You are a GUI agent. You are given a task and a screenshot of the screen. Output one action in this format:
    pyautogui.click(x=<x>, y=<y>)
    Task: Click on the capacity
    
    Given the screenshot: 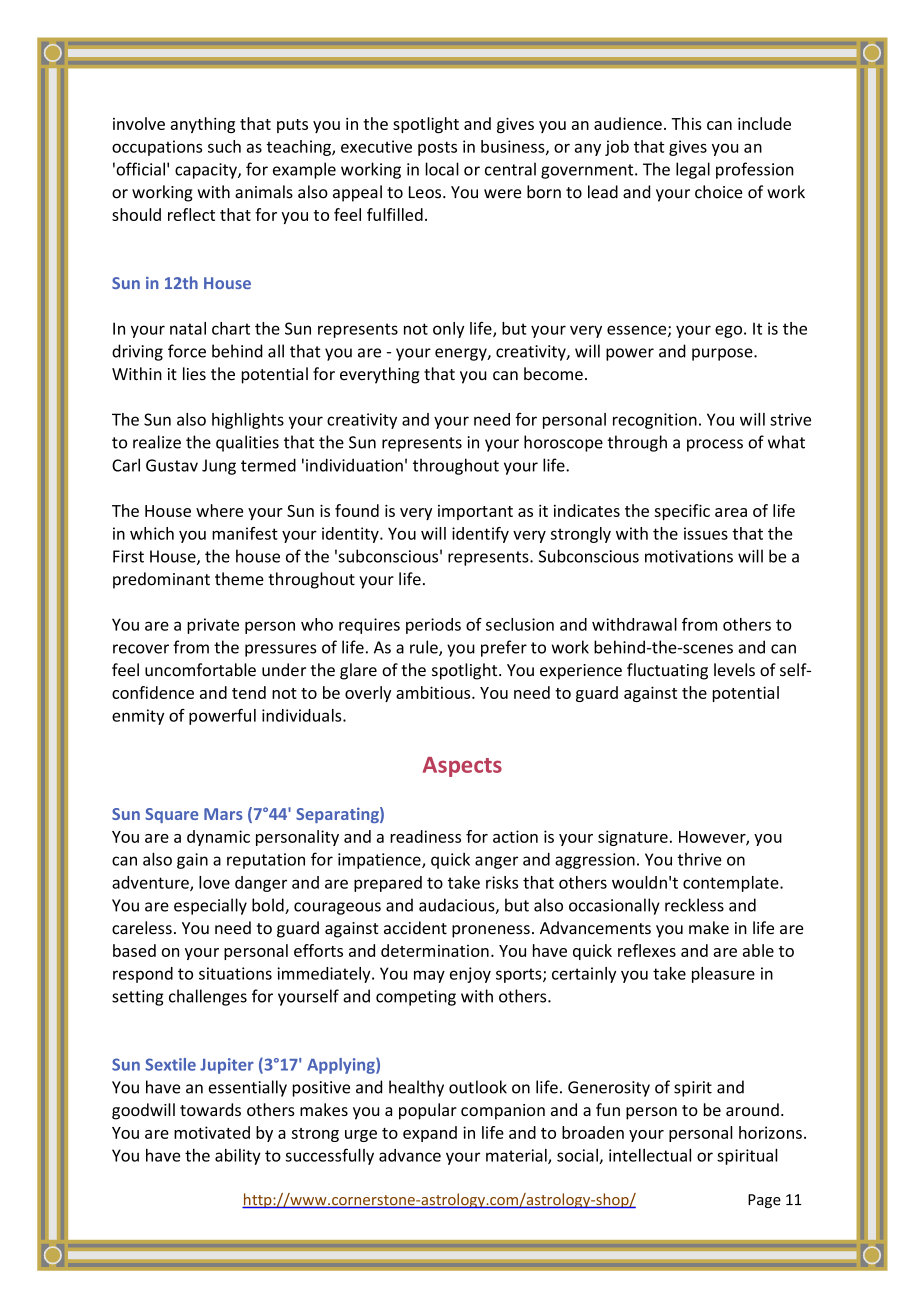 What is the action you would take?
    pyautogui.click(x=207, y=171)
